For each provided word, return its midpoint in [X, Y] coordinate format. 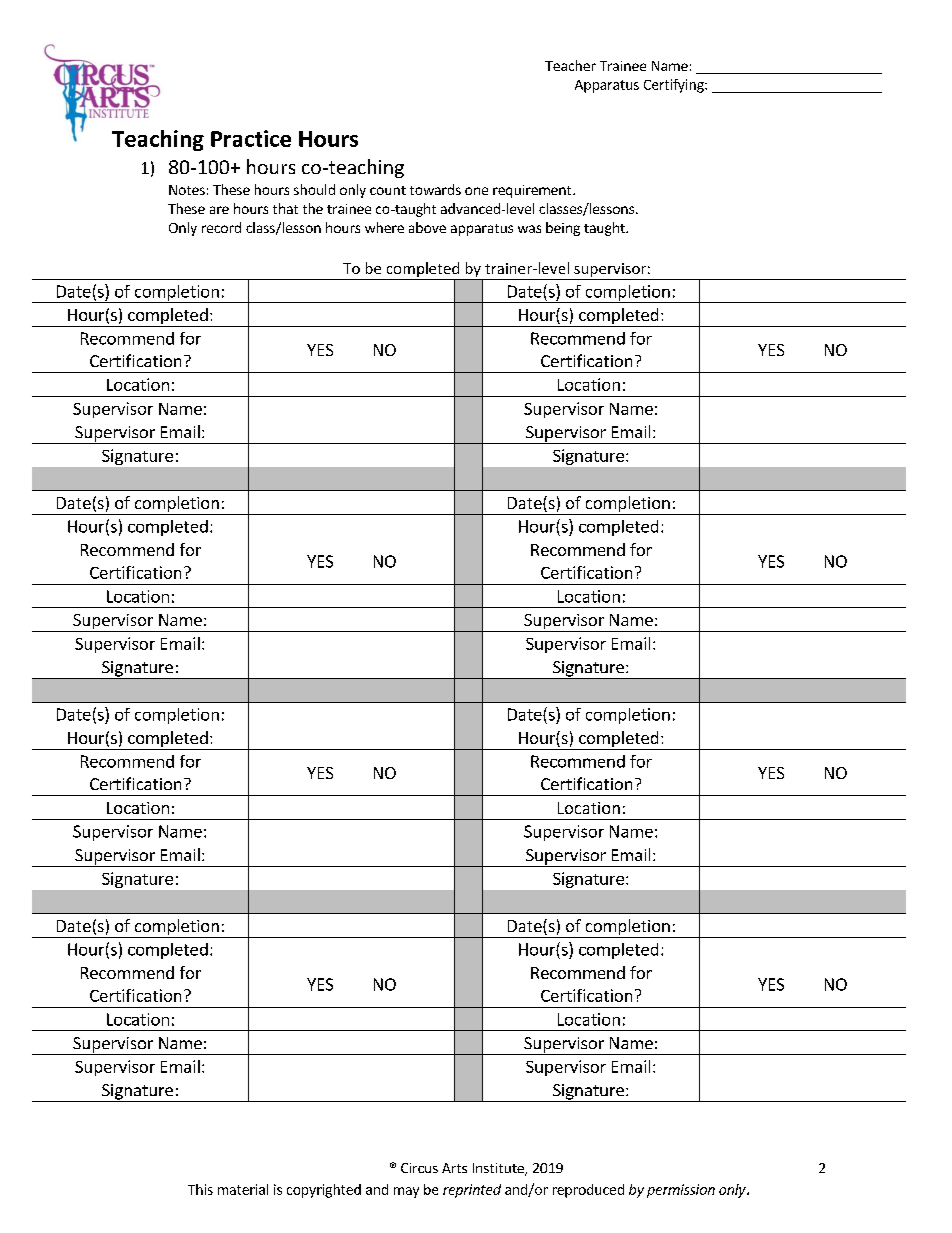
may [406, 1192]
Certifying [675, 86]
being [563, 229]
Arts [454, 1168]
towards [435, 189]
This [200, 1189]
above [427, 227]
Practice [251, 138]
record [221, 227]
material [243, 1189]
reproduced [588, 1191]
